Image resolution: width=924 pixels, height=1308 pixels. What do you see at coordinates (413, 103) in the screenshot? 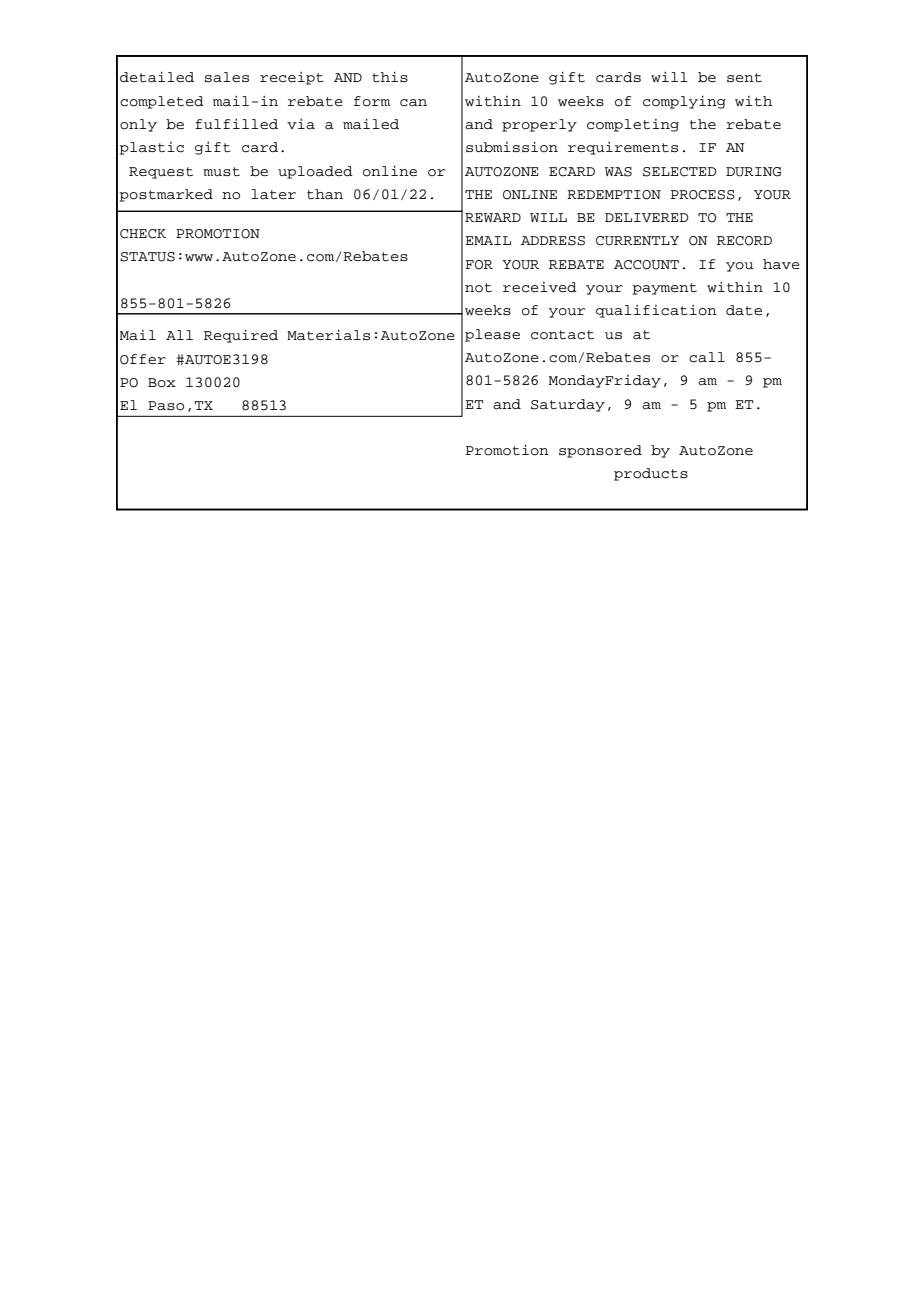
I see `can` at bounding box center [413, 103].
